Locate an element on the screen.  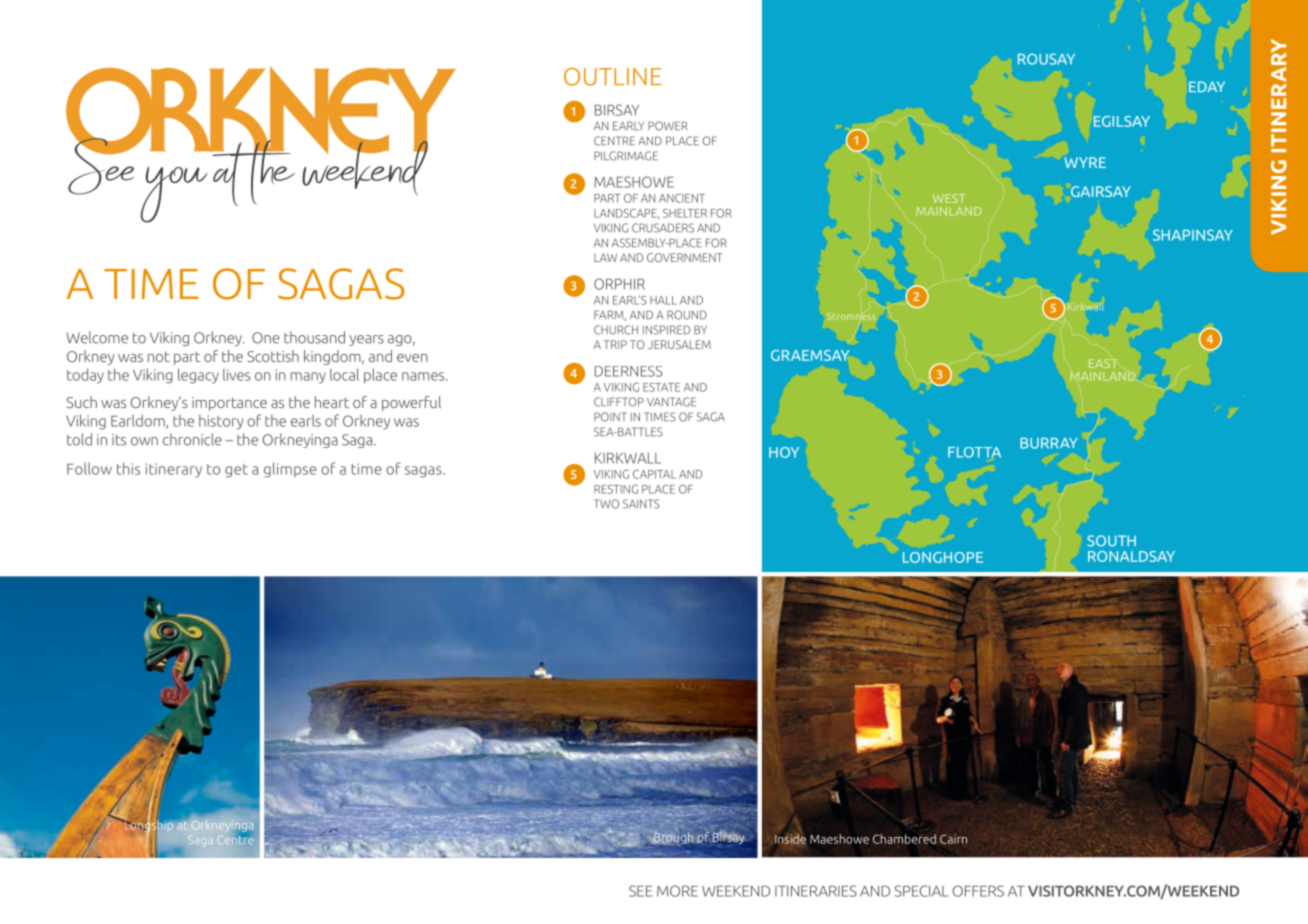
importance is located at coordinates (229, 404).
